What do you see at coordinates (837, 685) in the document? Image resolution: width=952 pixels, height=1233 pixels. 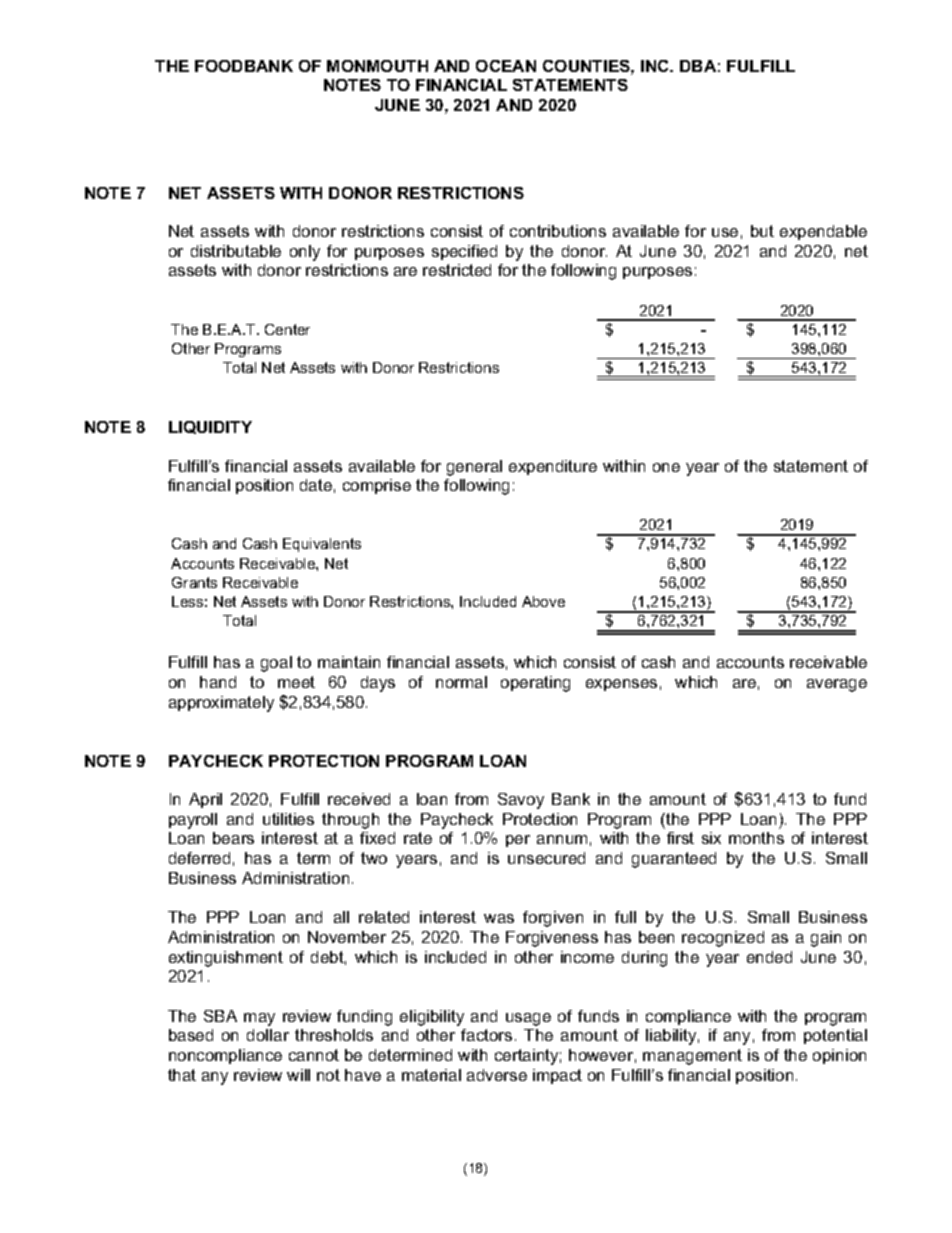 I see `average` at bounding box center [837, 685].
